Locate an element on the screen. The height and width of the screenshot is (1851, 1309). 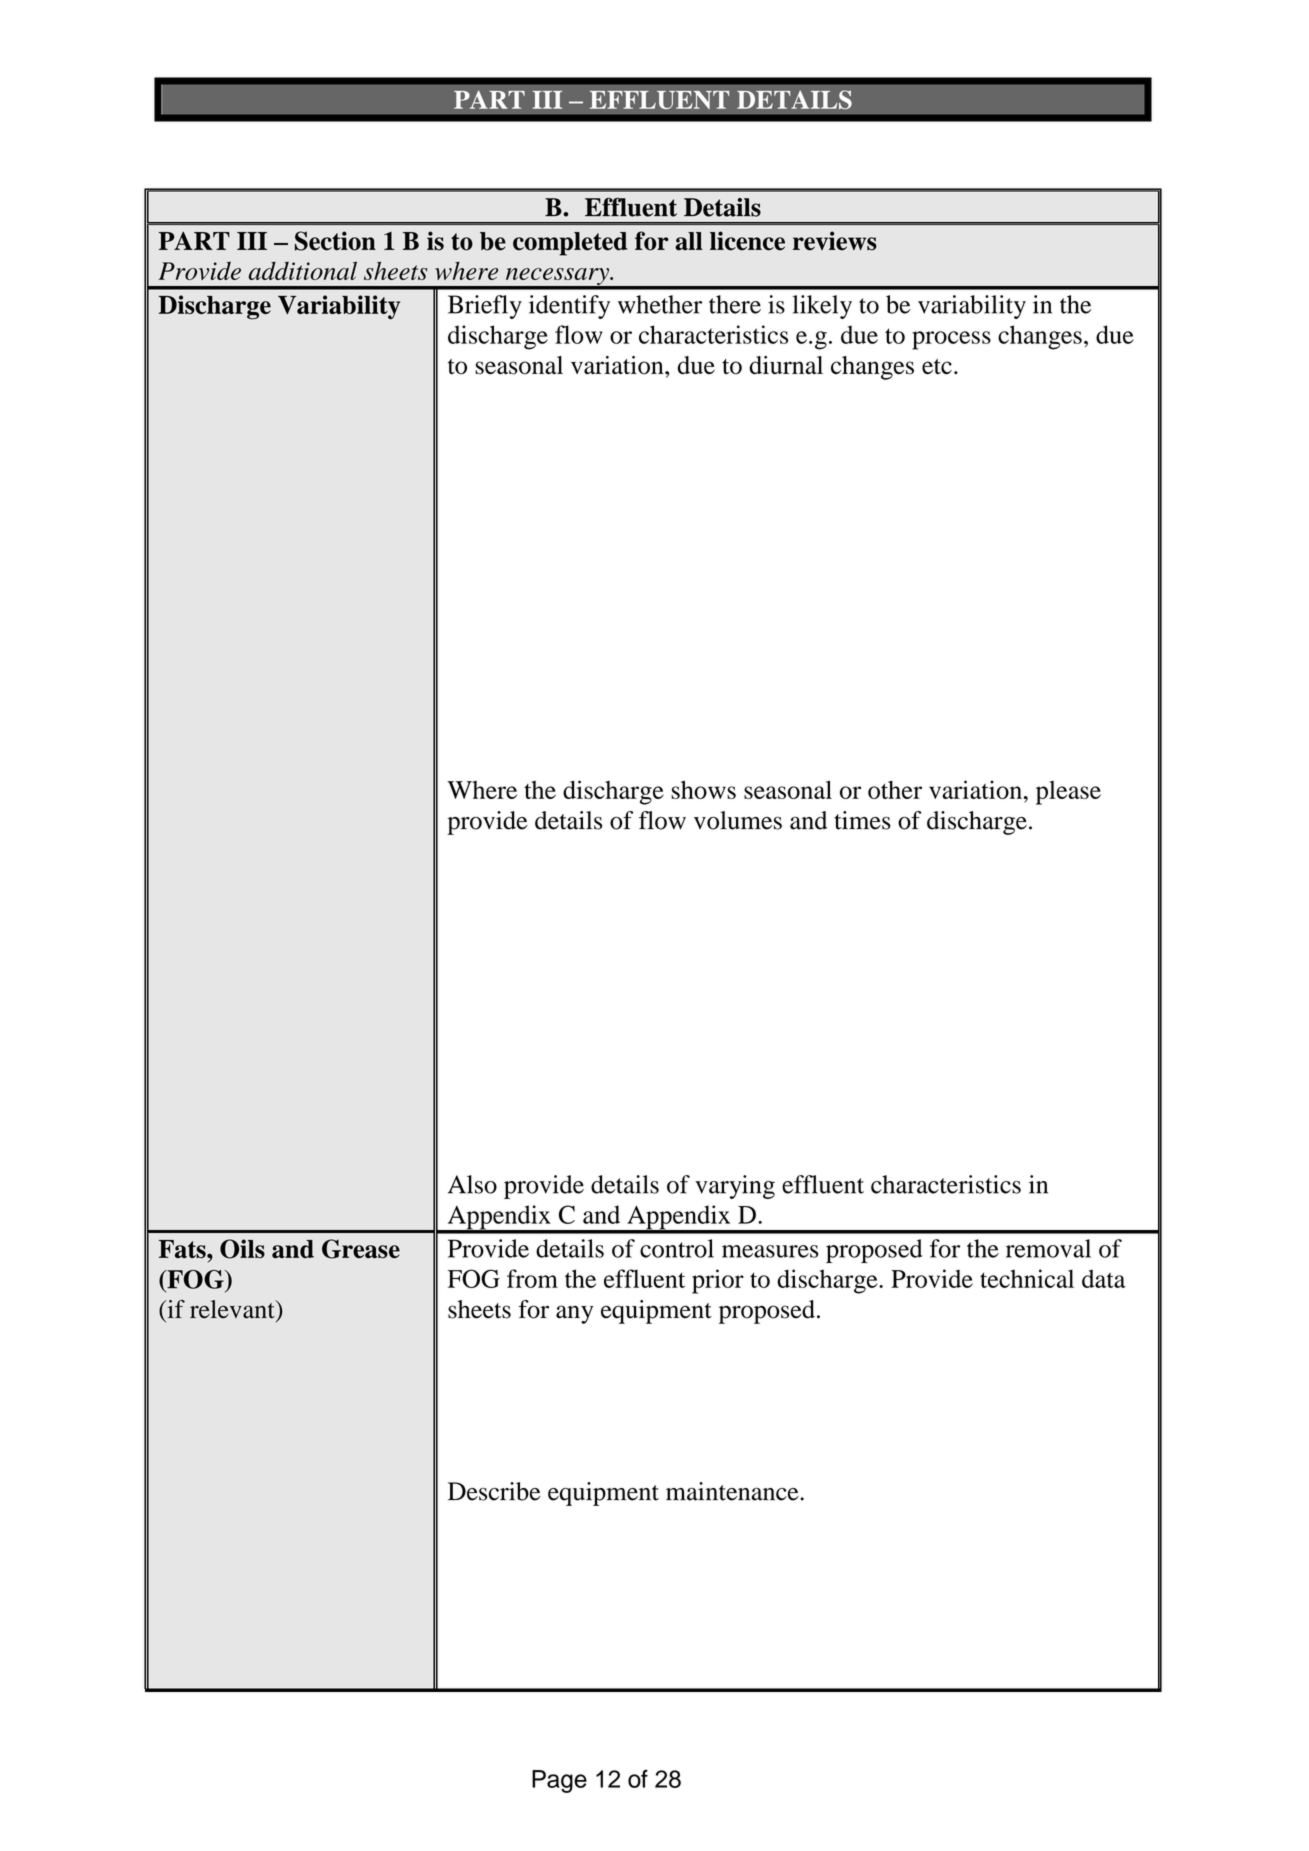
varying is located at coordinates (735, 1187).
